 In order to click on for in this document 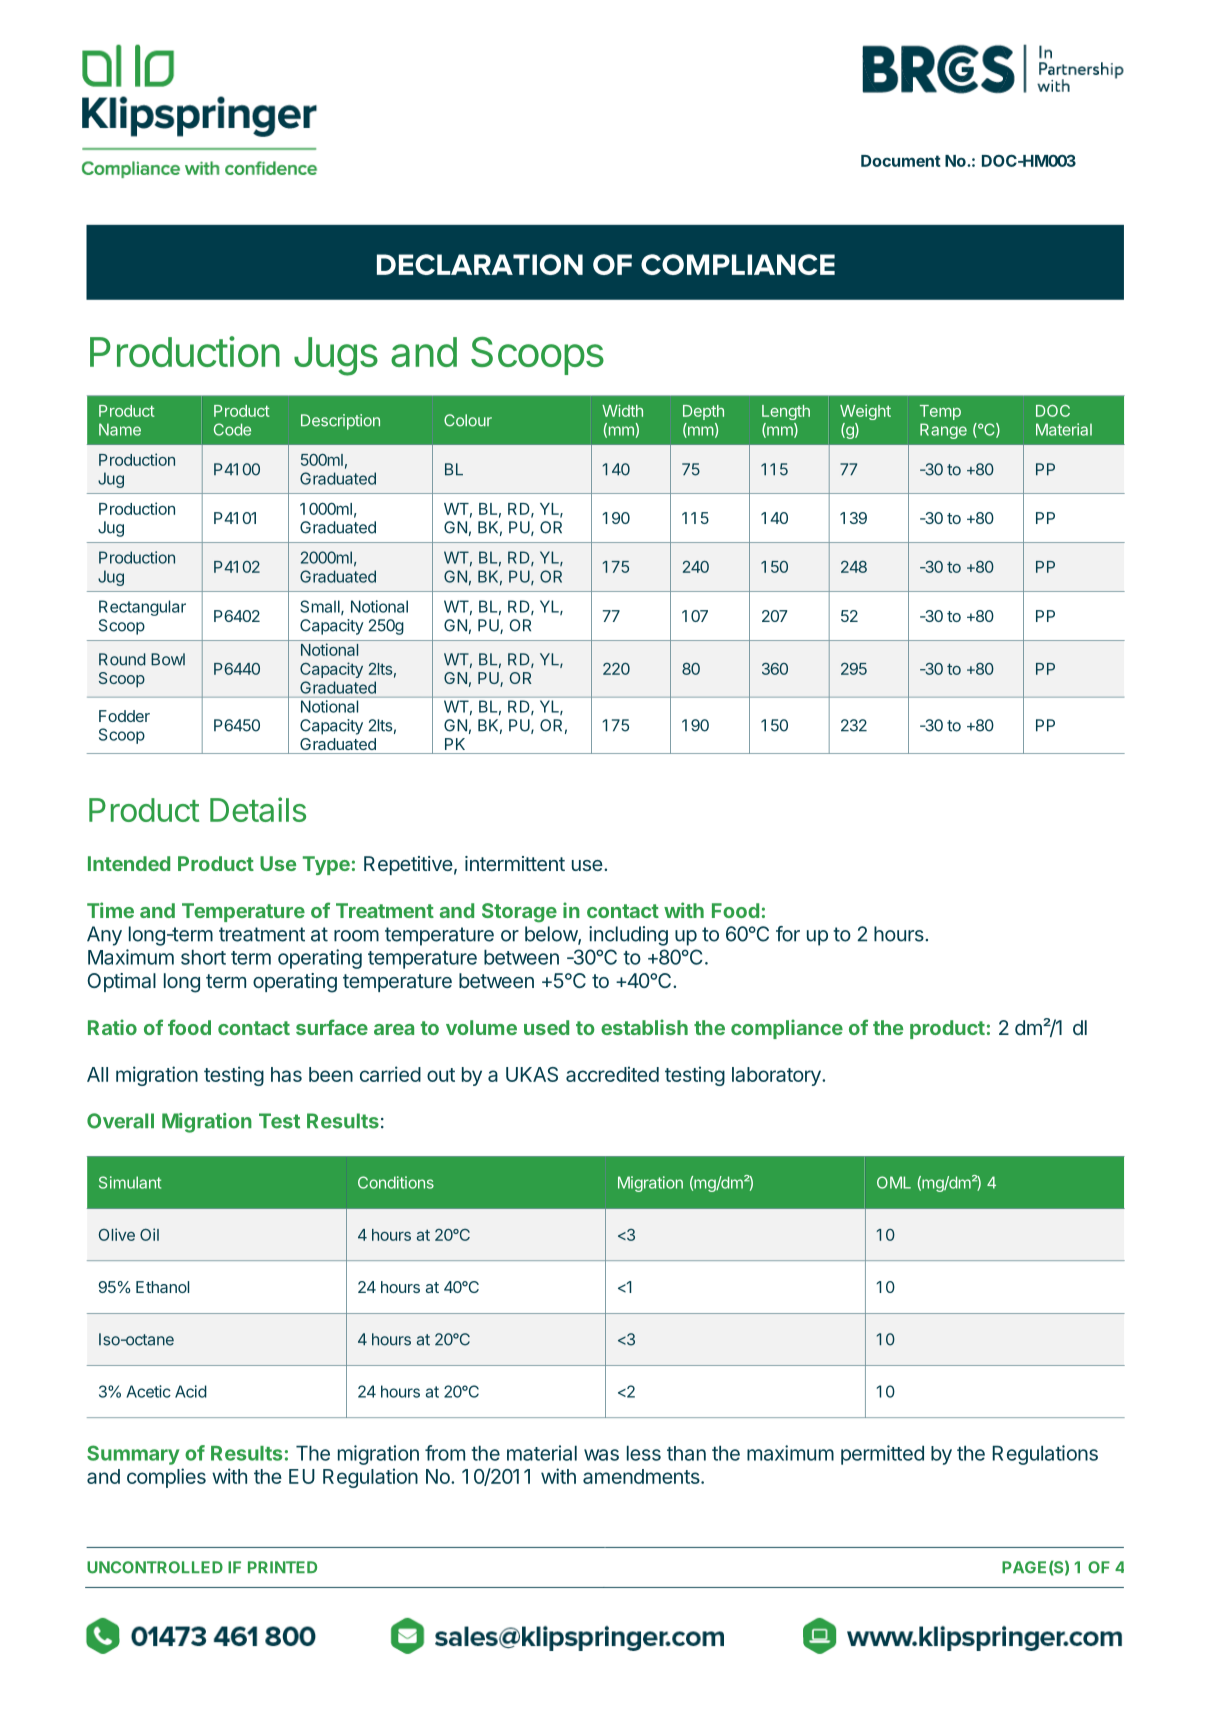, I will do `click(788, 934)`.
